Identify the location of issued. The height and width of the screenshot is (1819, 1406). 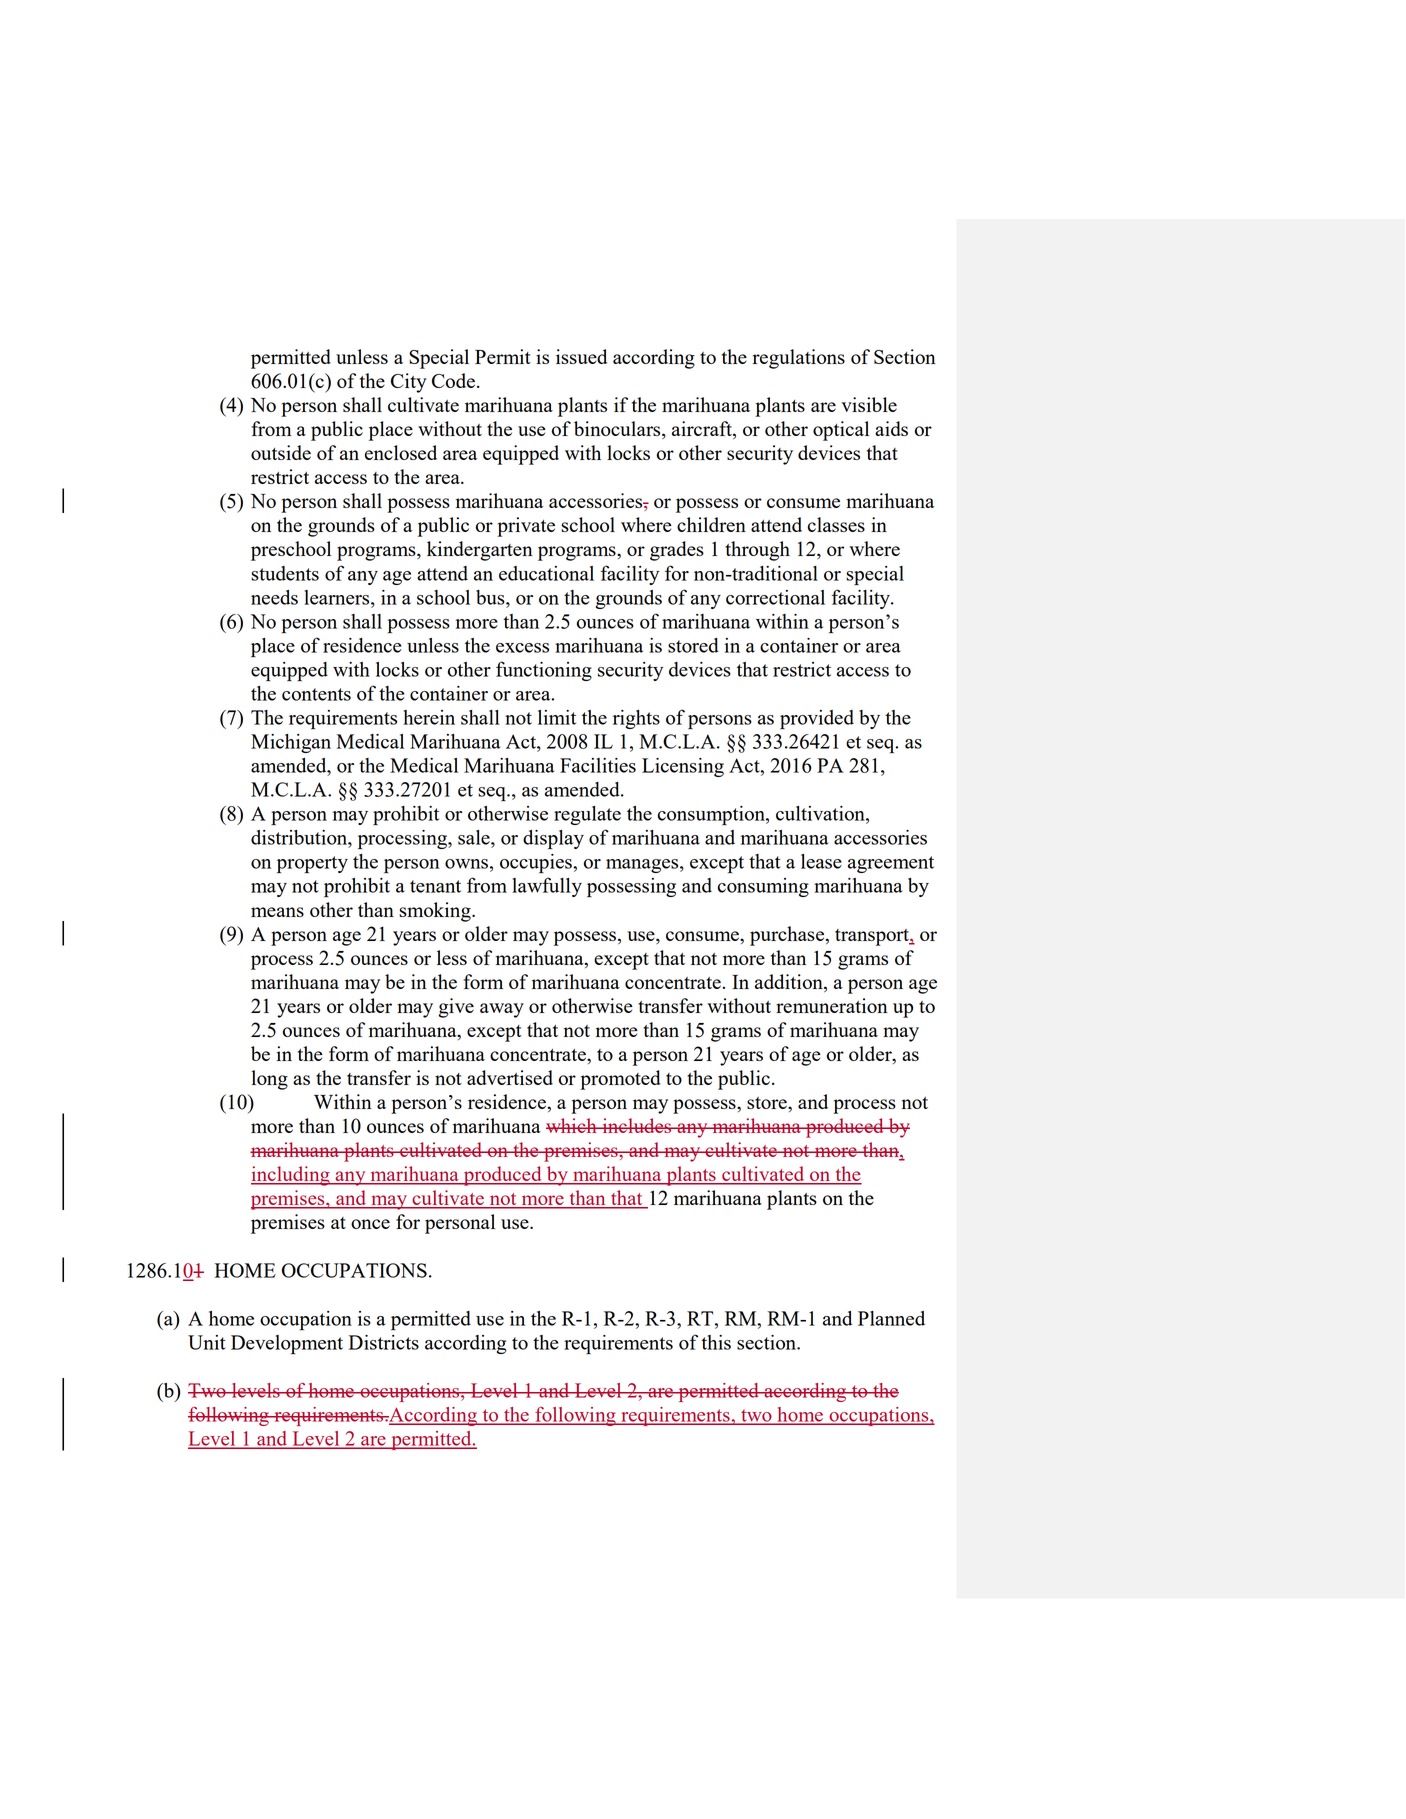
(581, 356).
